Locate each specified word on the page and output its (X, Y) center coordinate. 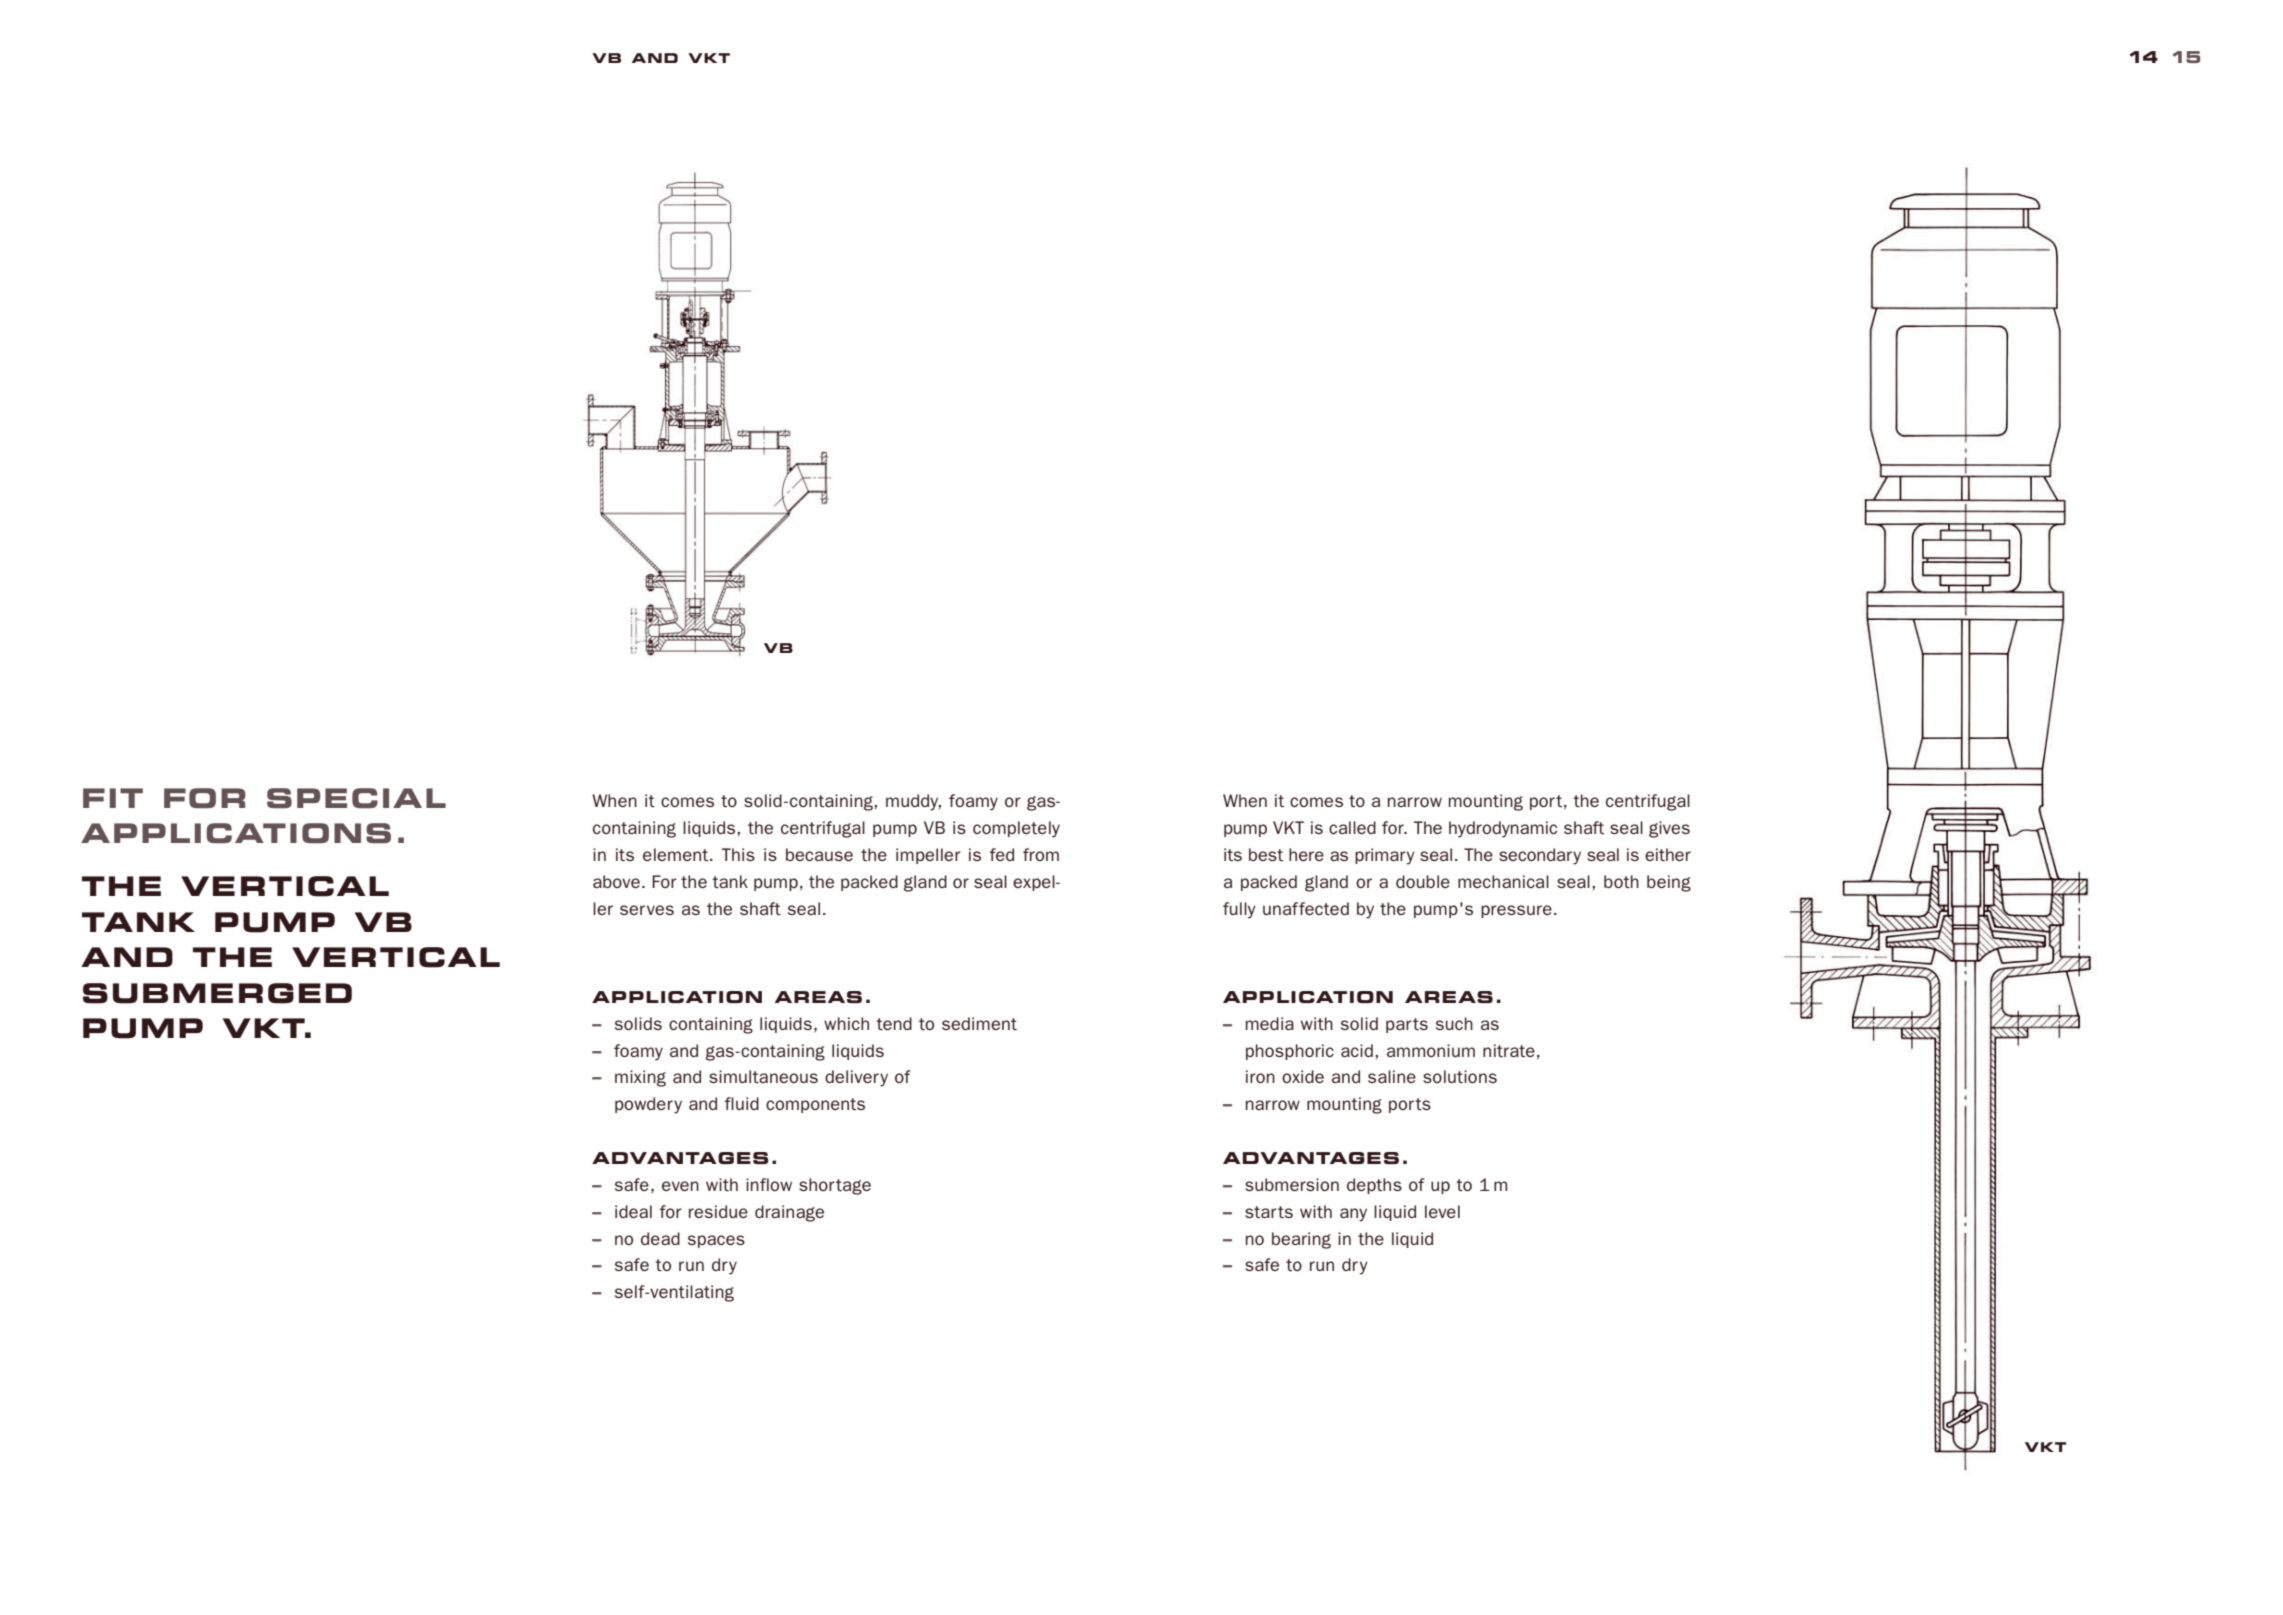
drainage (789, 1213)
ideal (633, 1211)
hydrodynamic (1503, 829)
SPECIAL (356, 798)
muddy (913, 802)
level (1442, 1211)
